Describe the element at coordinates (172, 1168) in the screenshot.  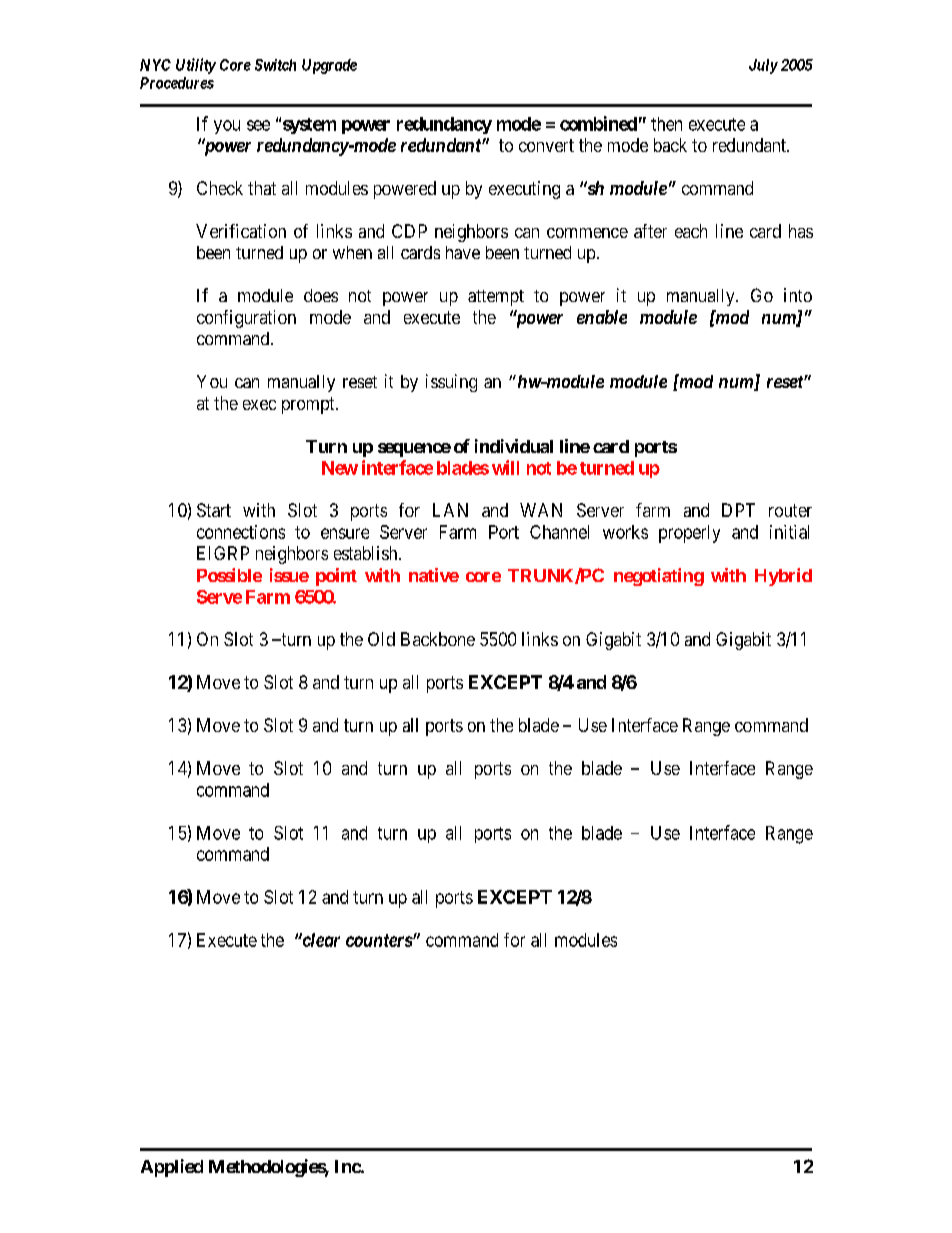
I see `Applied` at that location.
